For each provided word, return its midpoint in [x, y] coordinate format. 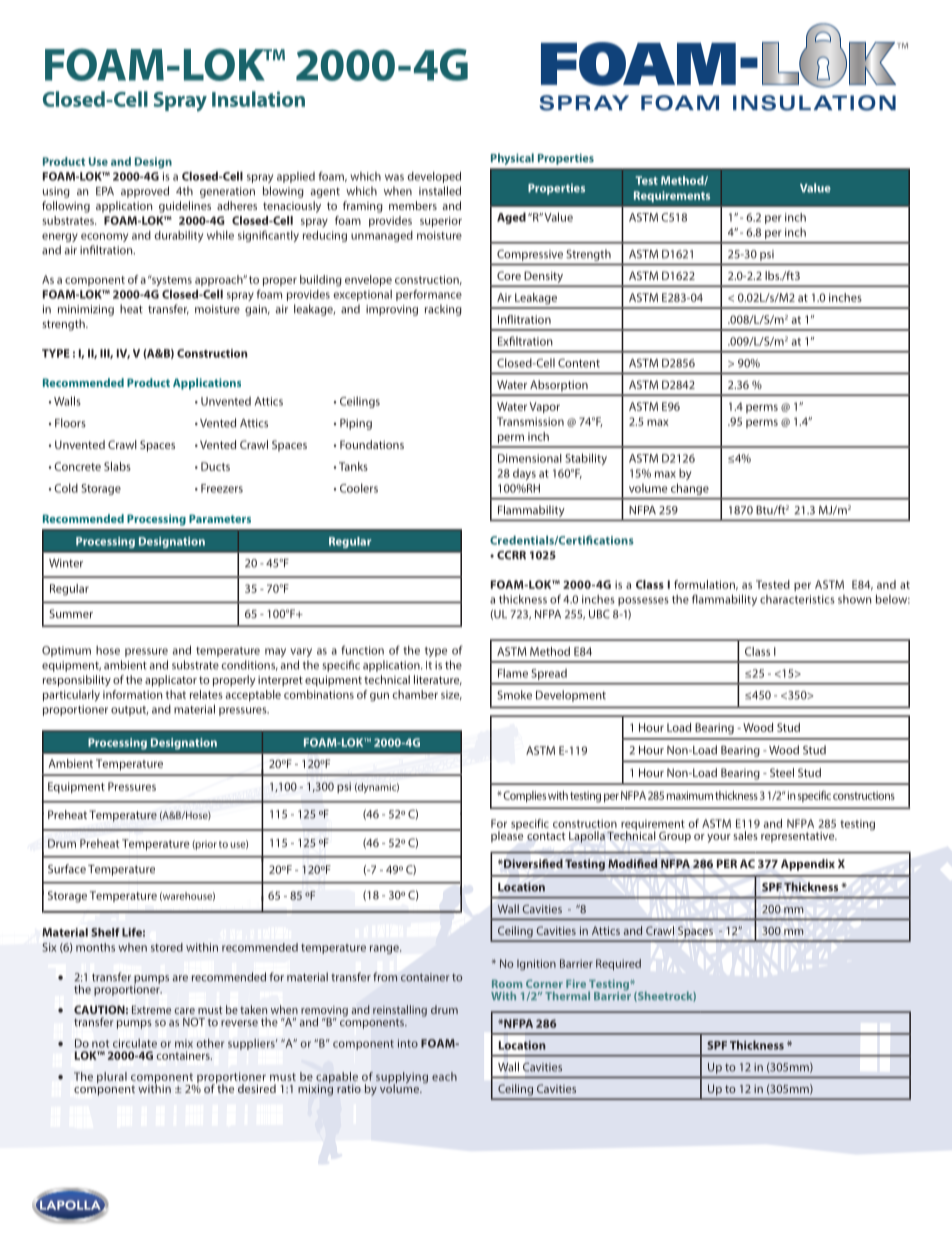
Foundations [372, 444]
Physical [512, 159]
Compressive [530, 255]
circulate [135, 1043]
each [444, 1076]
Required [618, 964]
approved [145, 192]
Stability [586, 459]
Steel [782, 772]
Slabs [117, 466]
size [451, 695]
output [129, 711]
